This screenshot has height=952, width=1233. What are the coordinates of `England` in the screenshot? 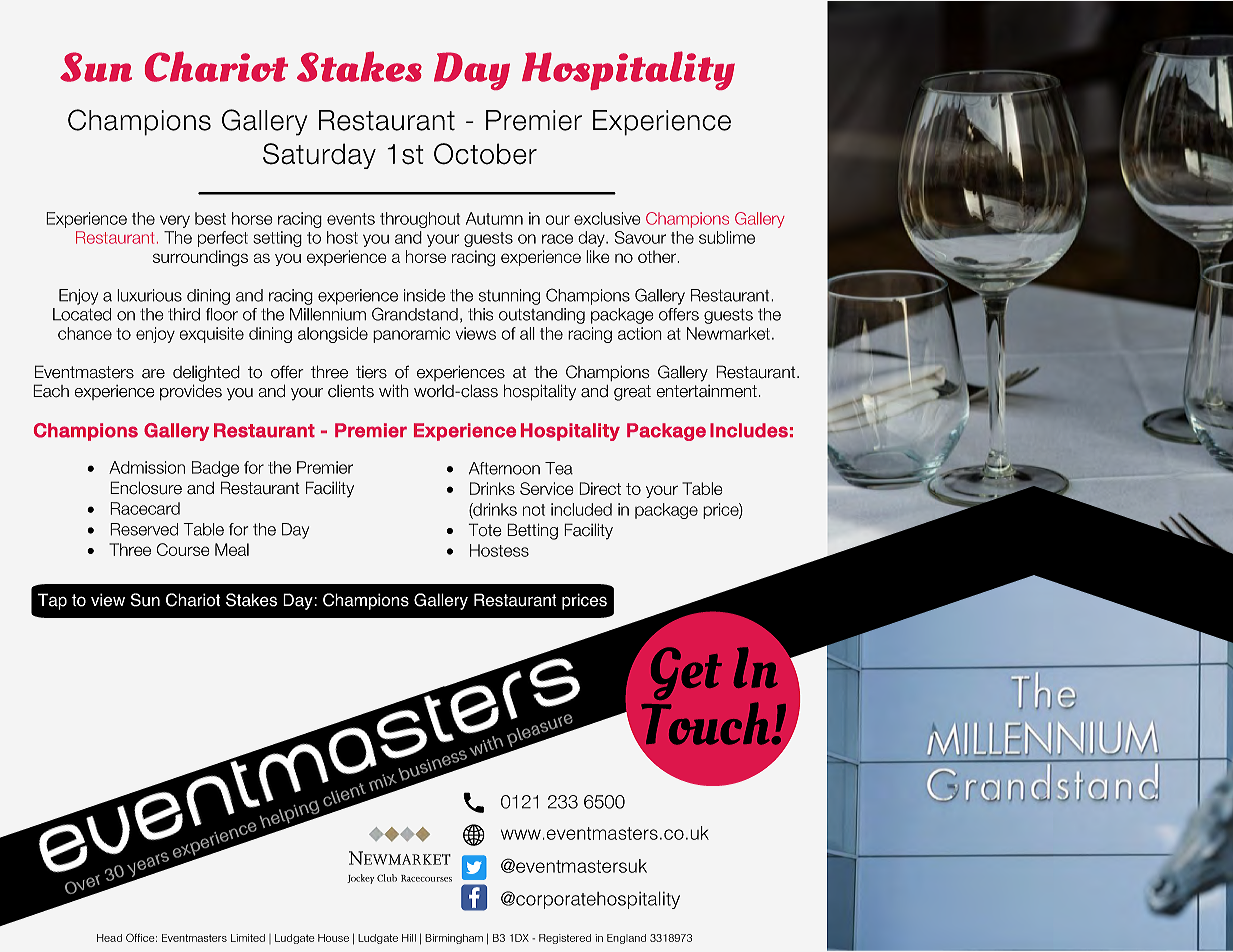 It's located at (626, 939).
